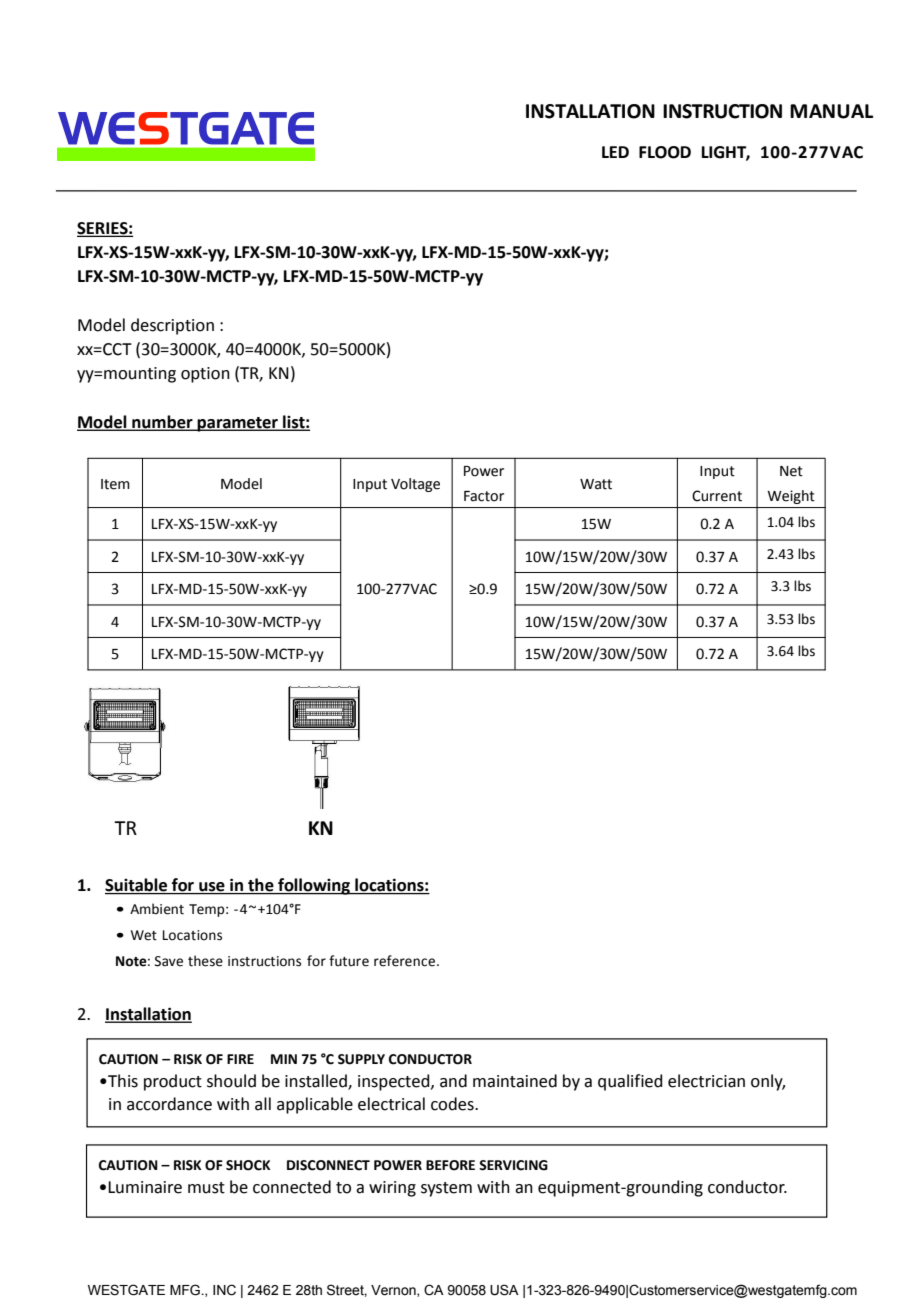 The height and width of the document is (1308, 924). I want to click on FLOOD, so click(665, 152).
